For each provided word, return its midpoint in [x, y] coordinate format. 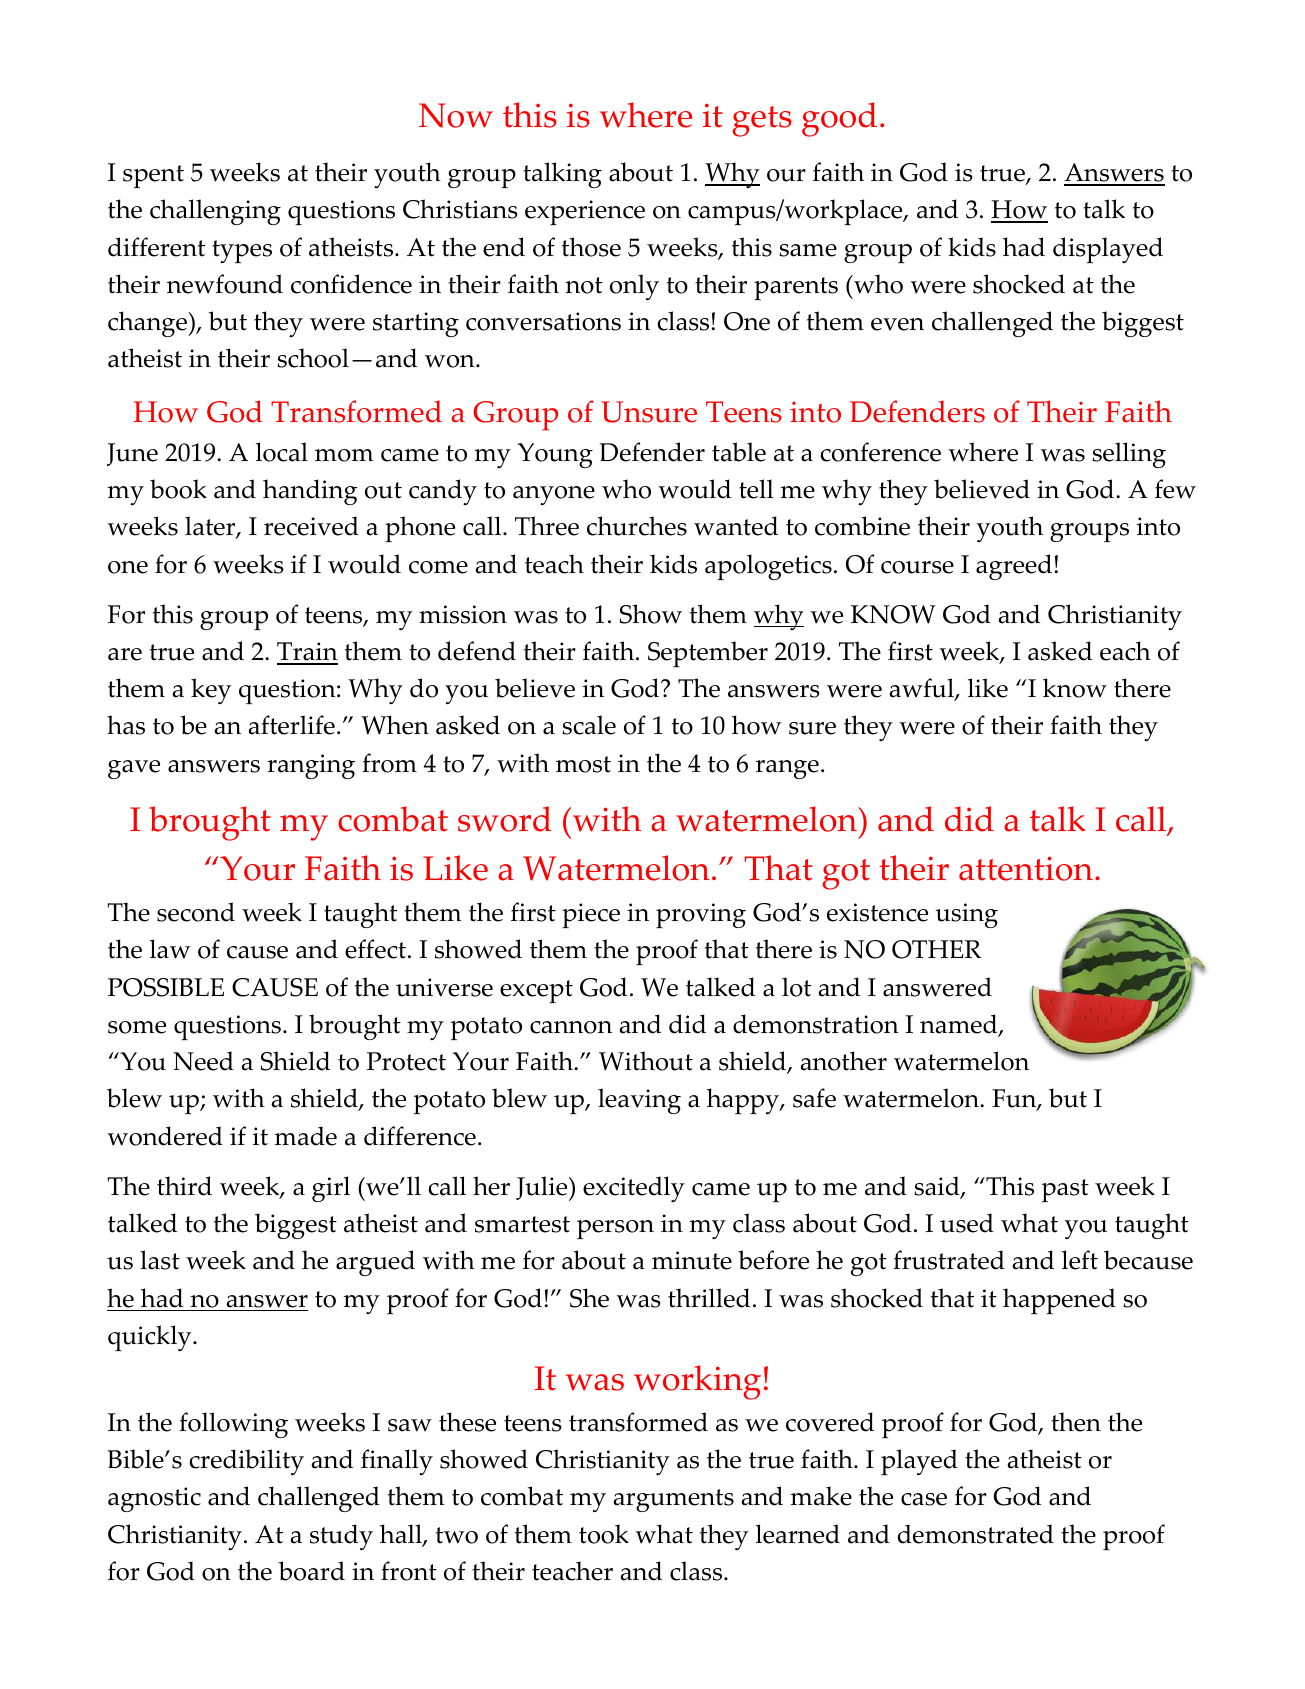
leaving [639, 1101]
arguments [673, 1500]
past [1065, 1190]
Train [307, 653]
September [708, 654]
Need [203, 1061]
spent [153, 176]
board [312, 1571]
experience [585, 212]
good [839, 119]
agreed [1014, 567]
